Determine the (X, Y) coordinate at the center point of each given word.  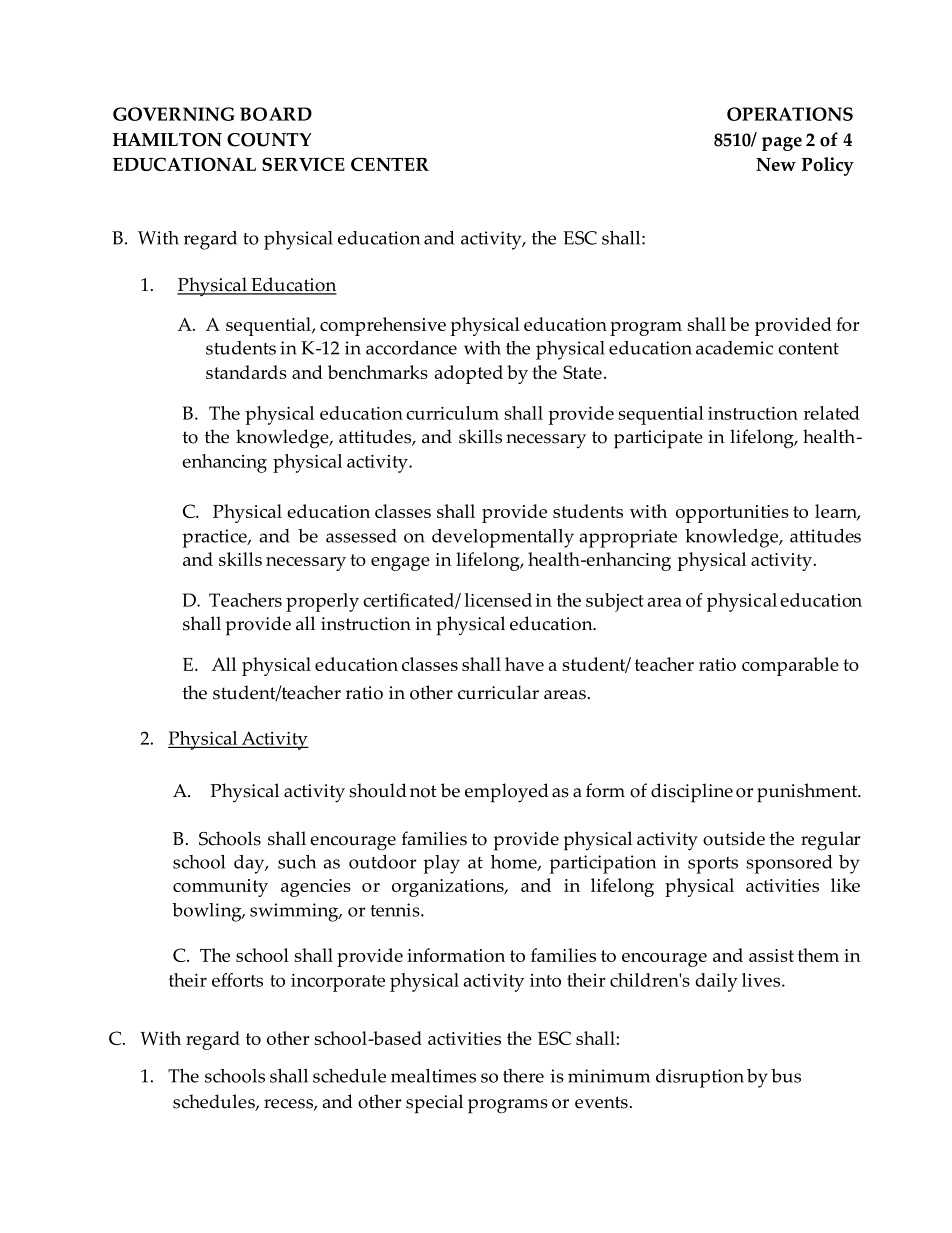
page (782, 144)
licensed (498, 600)
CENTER (390, 164)
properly (322, 602)
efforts (237, 980)
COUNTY (269, 140)
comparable (790, 666)
